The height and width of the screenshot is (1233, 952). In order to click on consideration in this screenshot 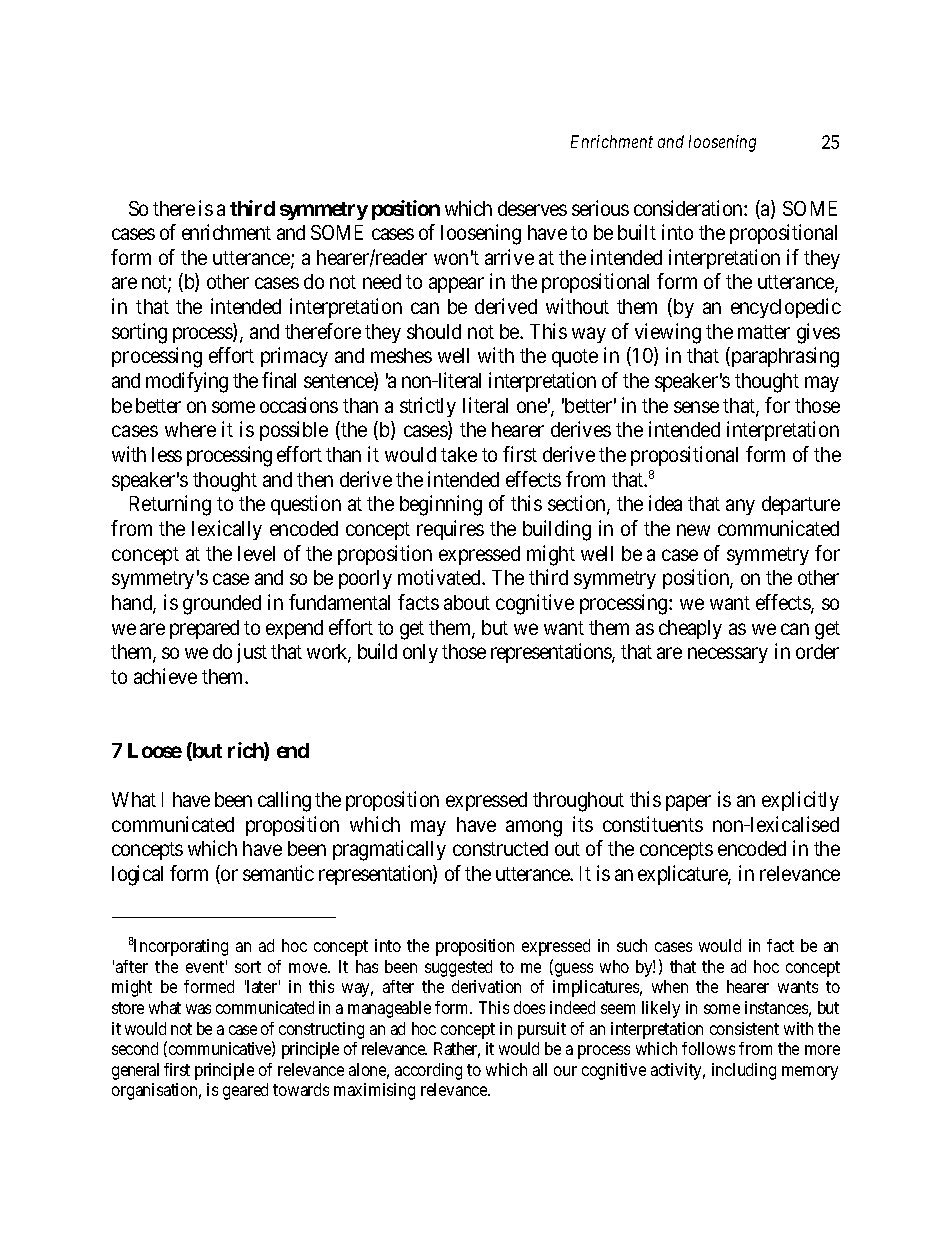, I will do `click(689, 208)`.
